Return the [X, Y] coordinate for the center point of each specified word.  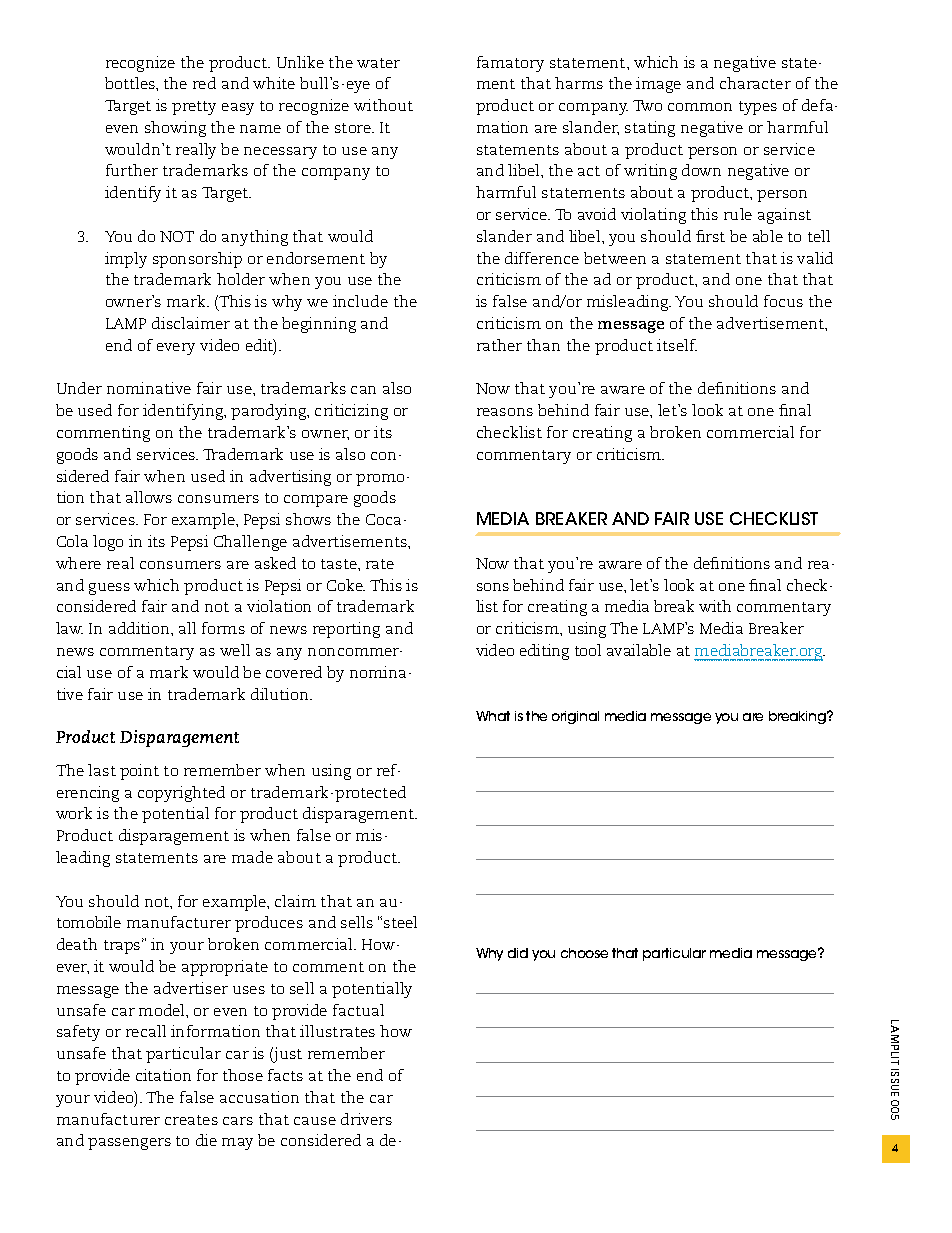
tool [588, 650]
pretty [194, 108]
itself [677, 345]
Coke [346, 585]
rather [499, 345]
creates [191, 1120]
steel [400, 922]
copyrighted [181, 794]
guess [109, 589]
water [378, 63]
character [755, 83]
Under [79, 388]
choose [584, 953]
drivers [366, 1119]
